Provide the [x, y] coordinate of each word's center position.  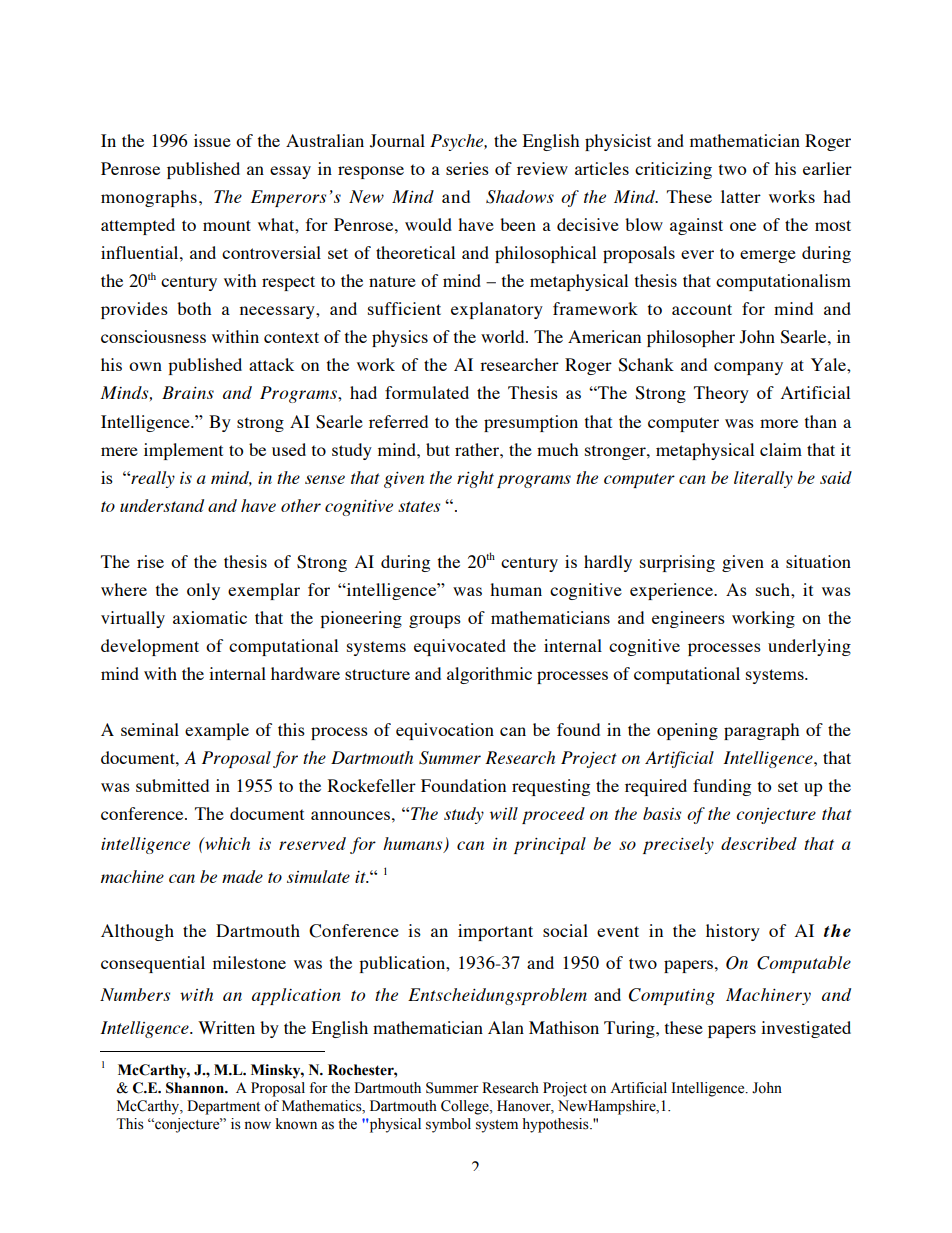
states [419, 506]
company [748, 368]
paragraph [761, 731]
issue [212, 140]
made [242, 876]
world [504, 336]
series [467, 168]
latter [741, 196]
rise [150, 561]
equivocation [445, 731]
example [217, 731]
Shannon [196, 1088]
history [733, 932]
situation [818, 561]
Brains [188, 392]
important [495, 932]
